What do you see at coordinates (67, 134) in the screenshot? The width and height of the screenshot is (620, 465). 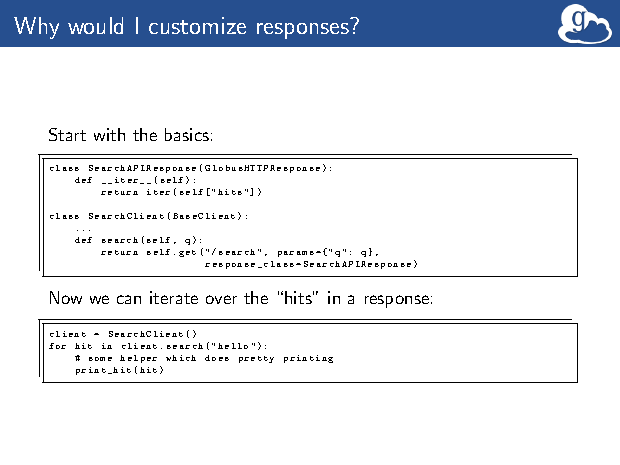 I see `Start` at bounding box center [67, 134].
